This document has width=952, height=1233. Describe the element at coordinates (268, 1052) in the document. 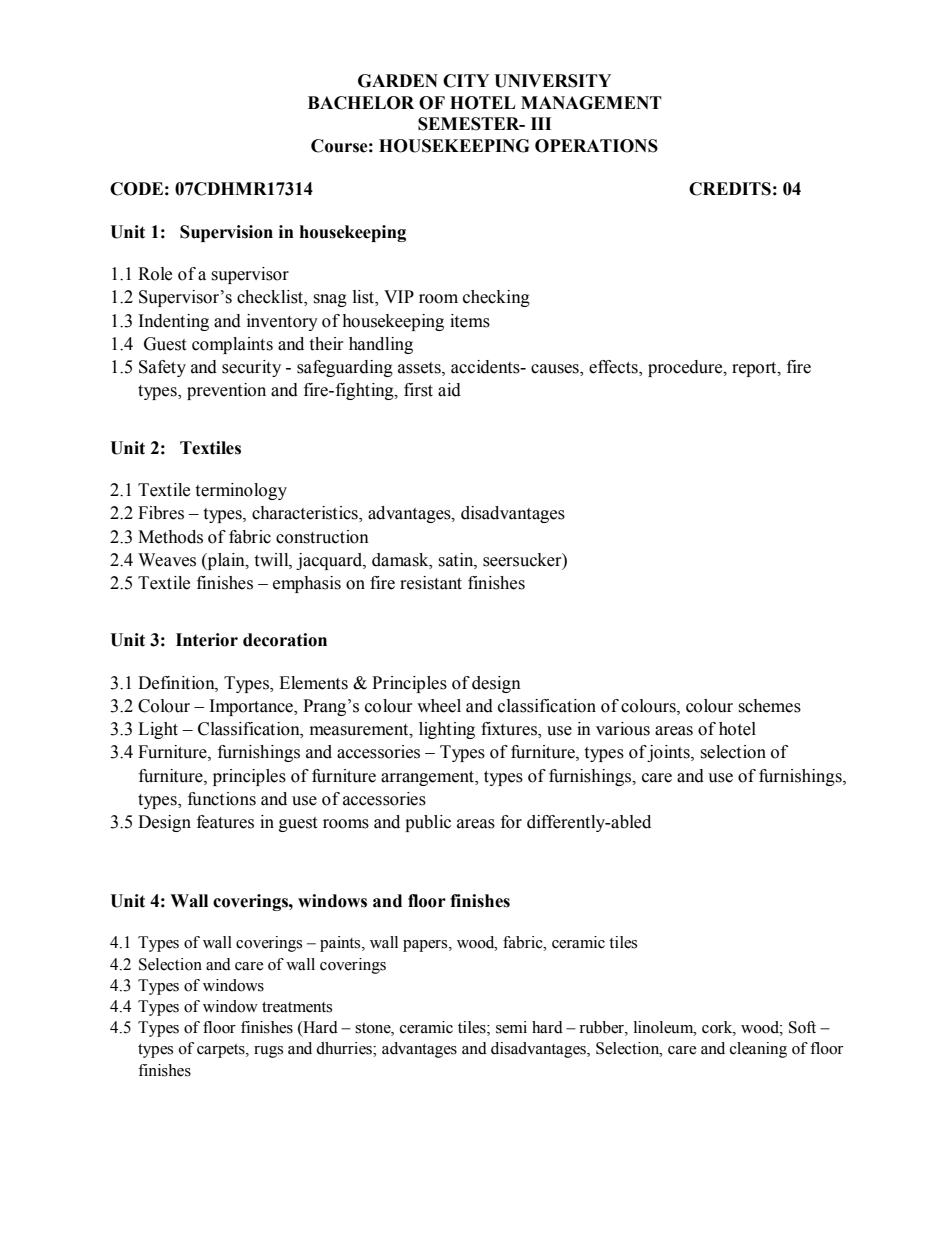

I see `rugs` at that location.
